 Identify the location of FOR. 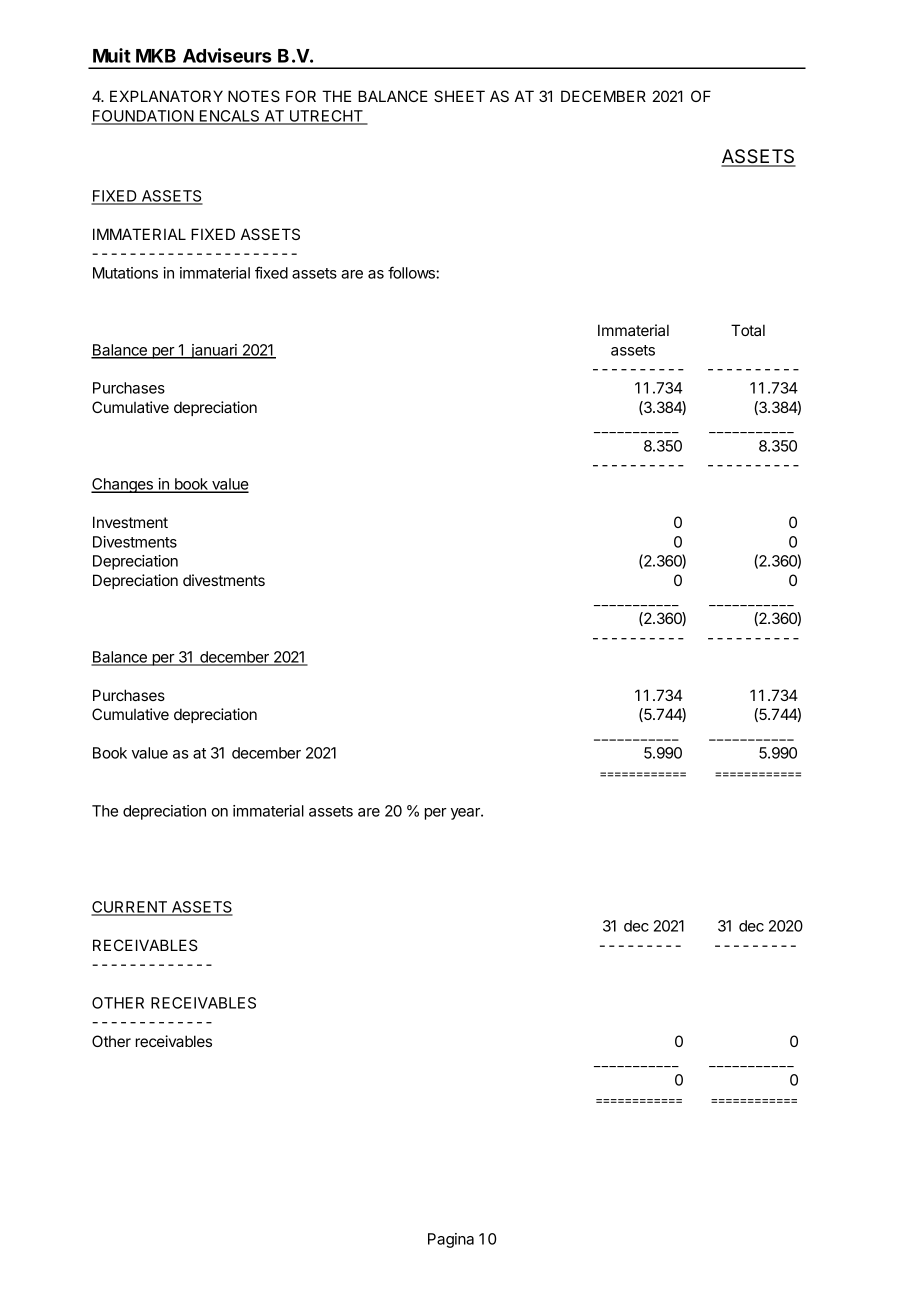
(301, 96).
